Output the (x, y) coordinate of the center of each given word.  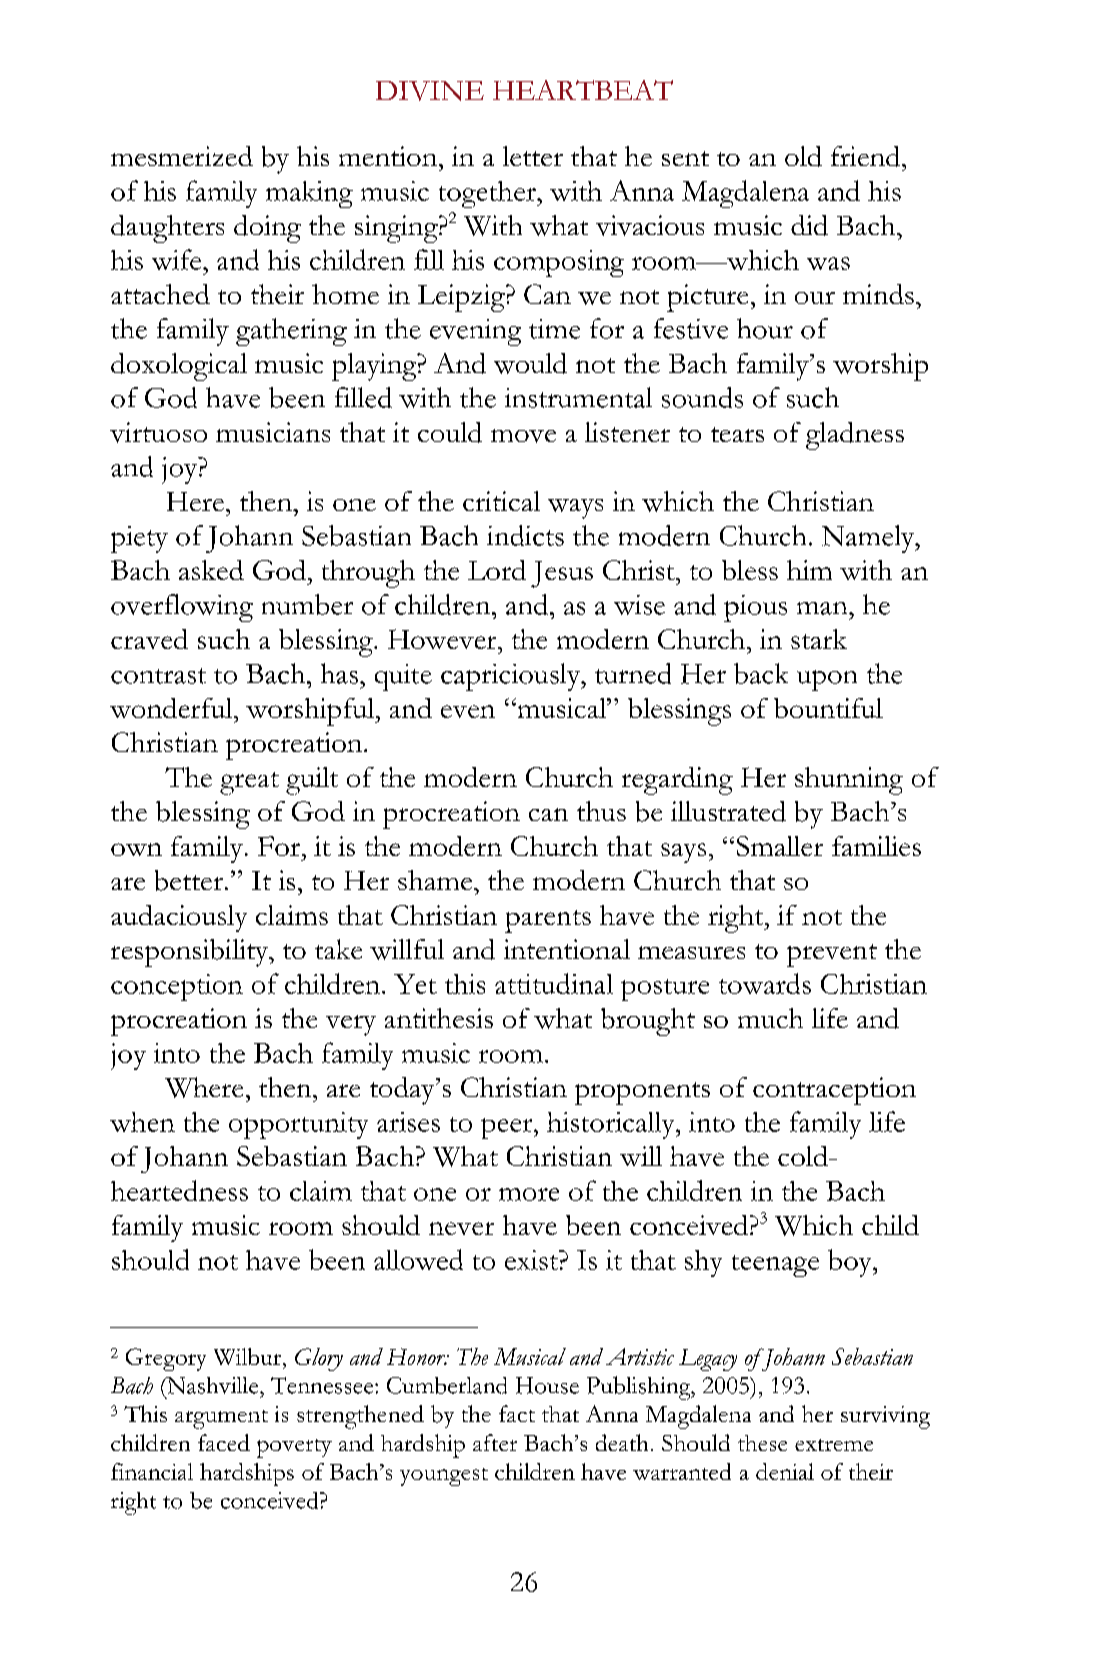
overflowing (182, 608)
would (530, 363)
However (443, 639)
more (529, 1194)
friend (867, 156)
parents (548, 921)
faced (224, 1442)
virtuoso (158, 432)
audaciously (179, 918)
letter (533, 156)
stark (819, 639)
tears (737, 434)
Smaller (780, 846)
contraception (834, 1091)
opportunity (298, 1125)
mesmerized (182, 156)
